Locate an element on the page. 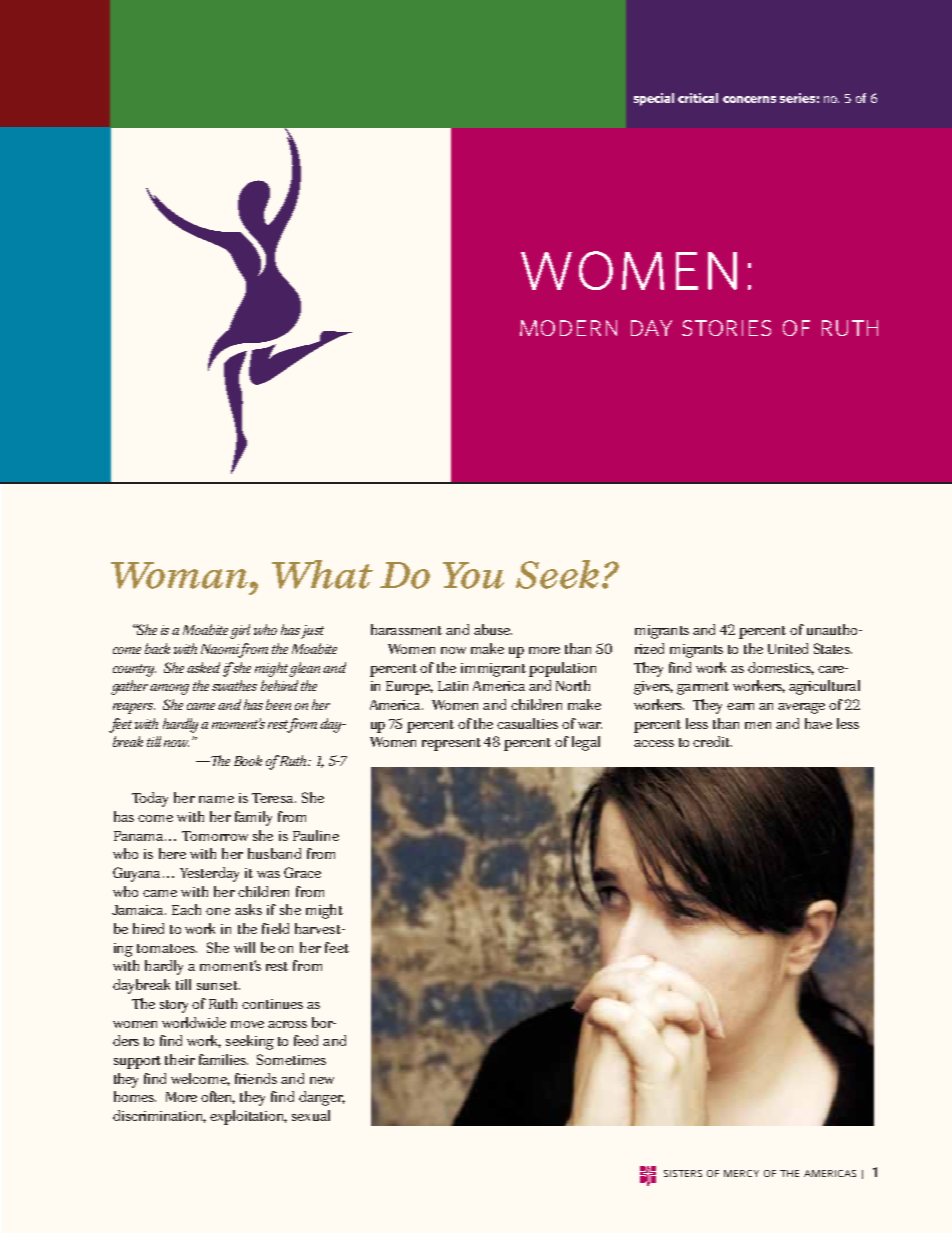  You is located at coordinates (473, 575).
